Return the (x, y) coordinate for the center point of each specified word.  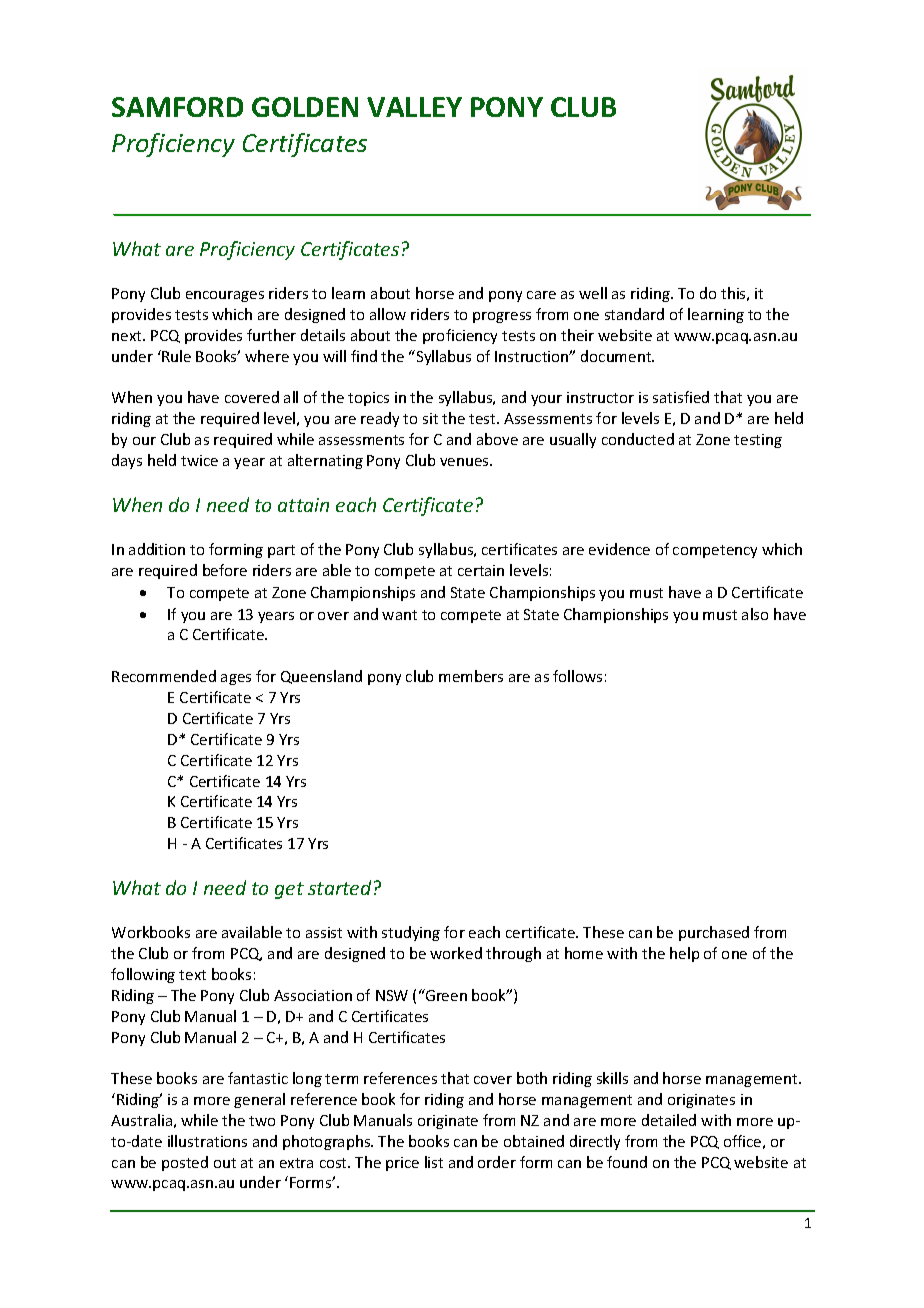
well (593, 293)
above (497, 439)
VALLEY (414, 107)
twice (199, 460)
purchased (714, 933)
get (289, 890)
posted (185, 1163)
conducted (638, 439)
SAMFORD (177, 107)
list (434, 1162)
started (339, 887)
